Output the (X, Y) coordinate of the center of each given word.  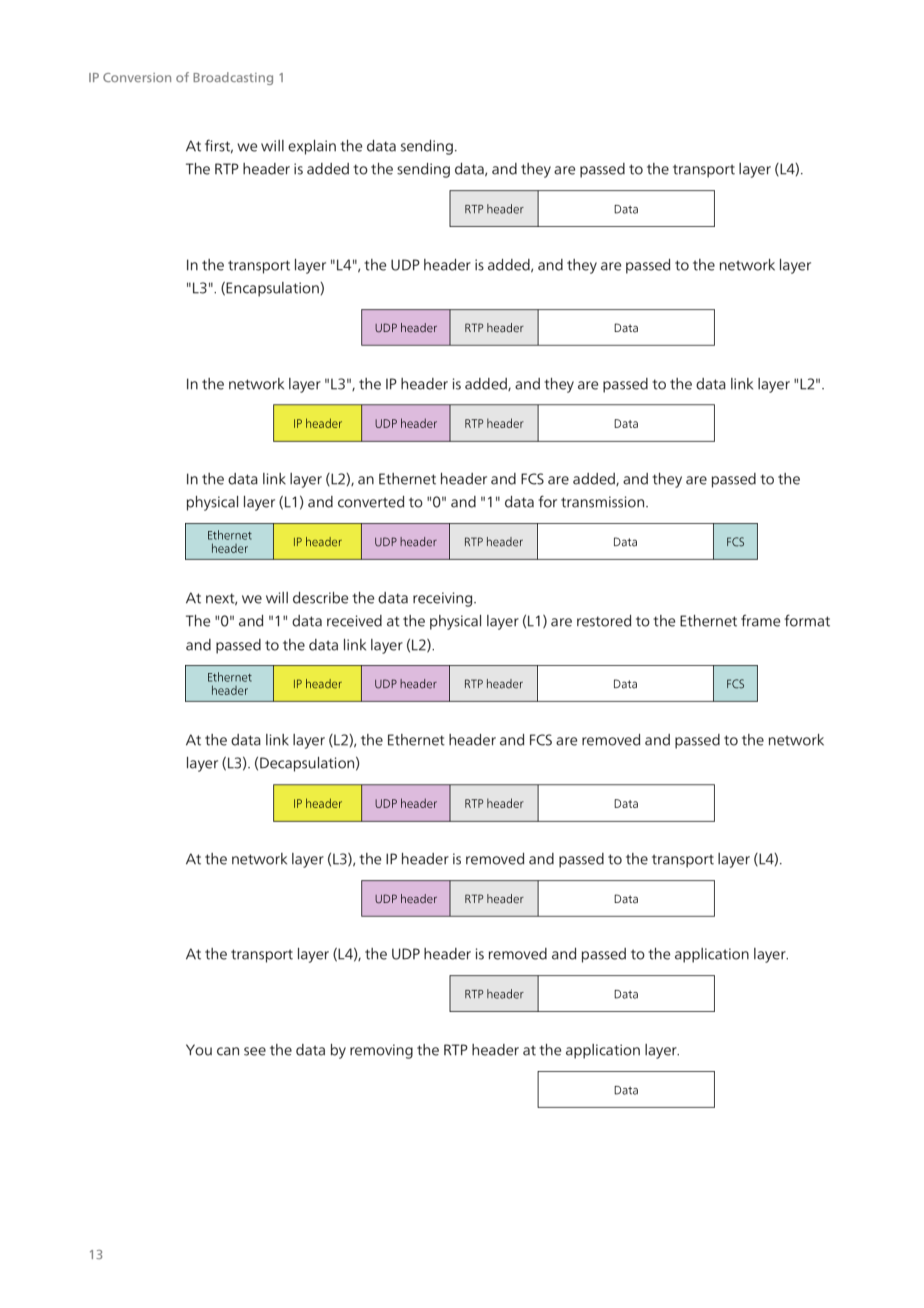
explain (312, 147)
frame (760, 620)
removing (381, 1051)
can (228, 1051)
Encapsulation (272, 289)
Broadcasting (233, 78)
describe (320, 598)
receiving (444, 599)
